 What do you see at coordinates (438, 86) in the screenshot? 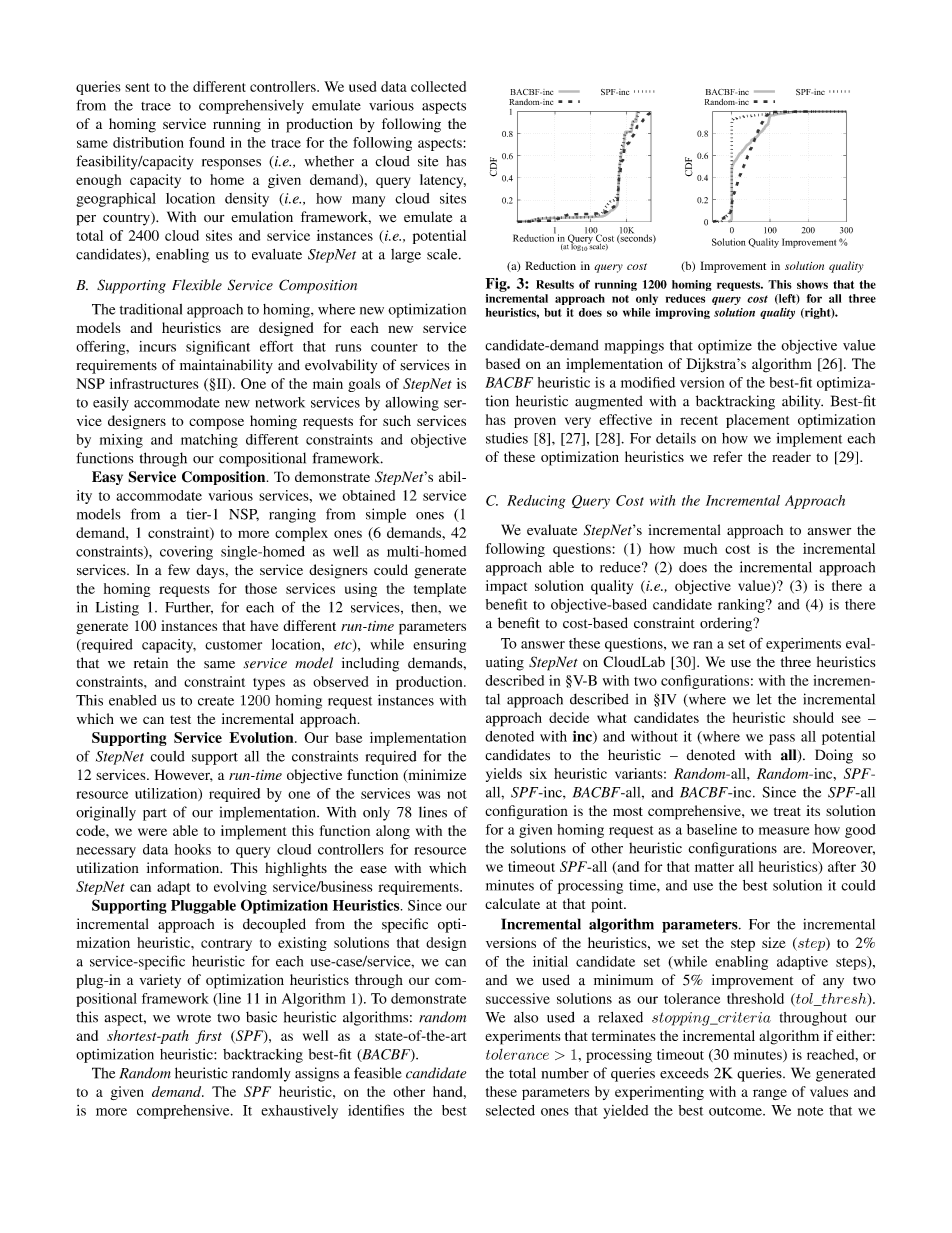
I see `collected` at bounding box center [438, 86].
